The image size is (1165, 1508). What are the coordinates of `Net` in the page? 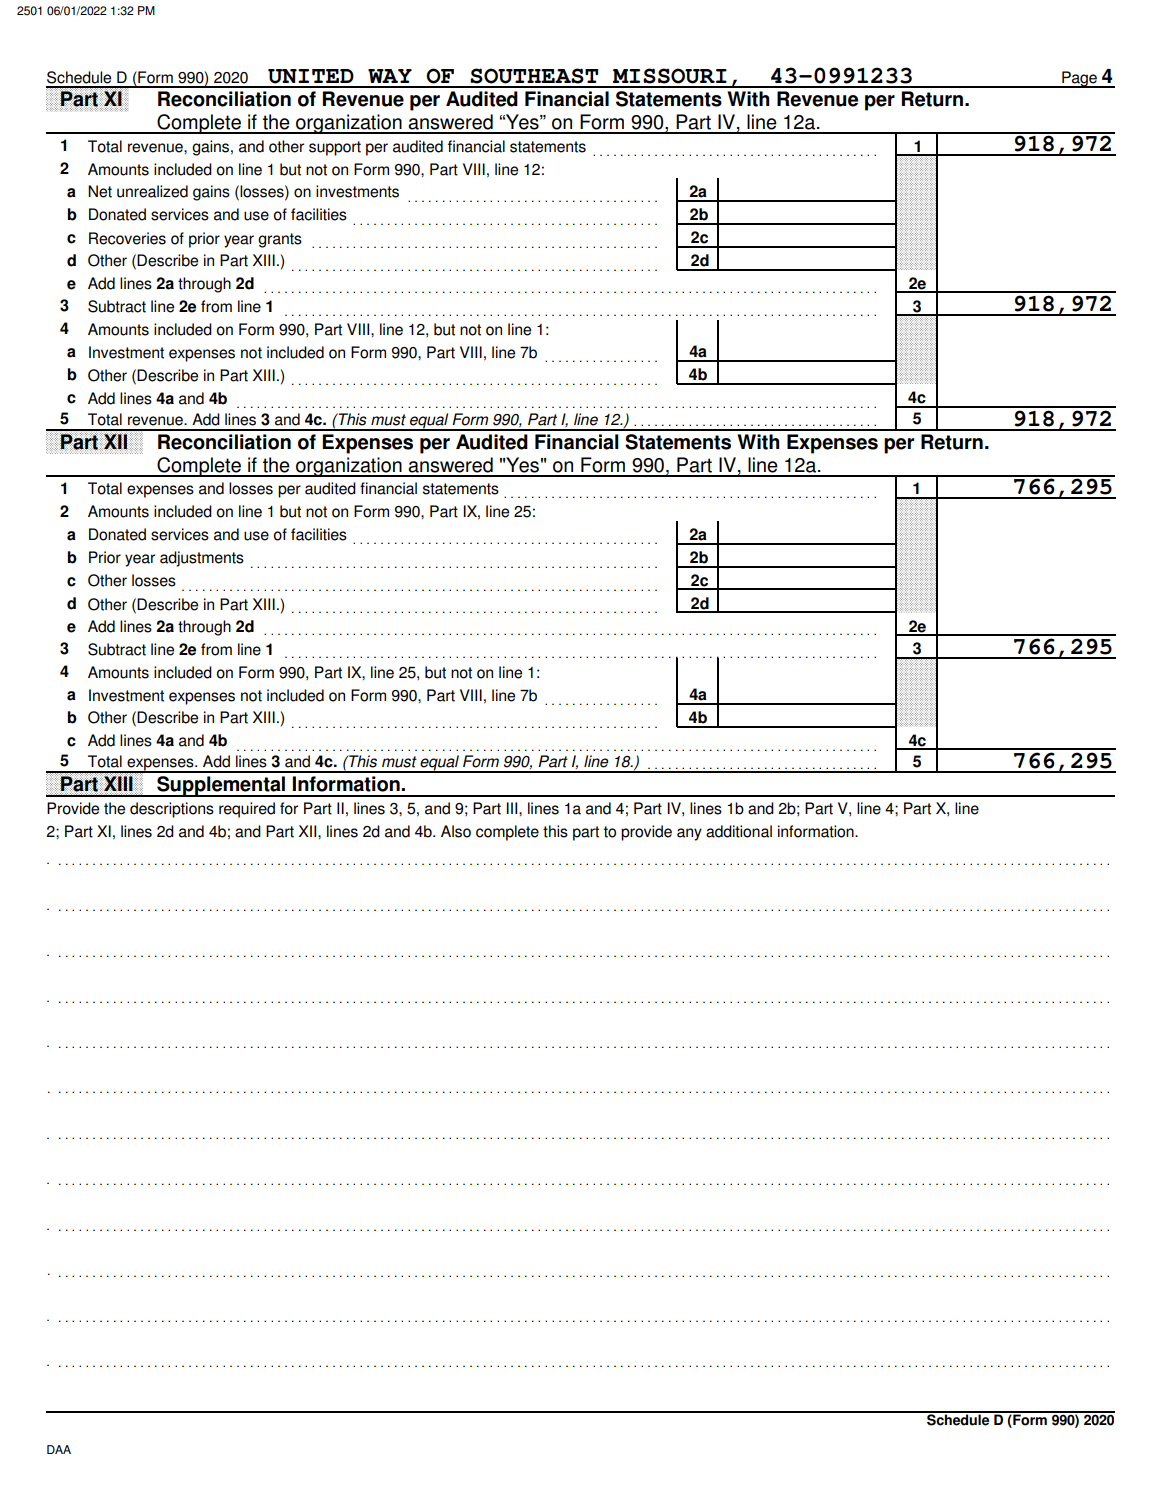 It's located at (100, 191).
